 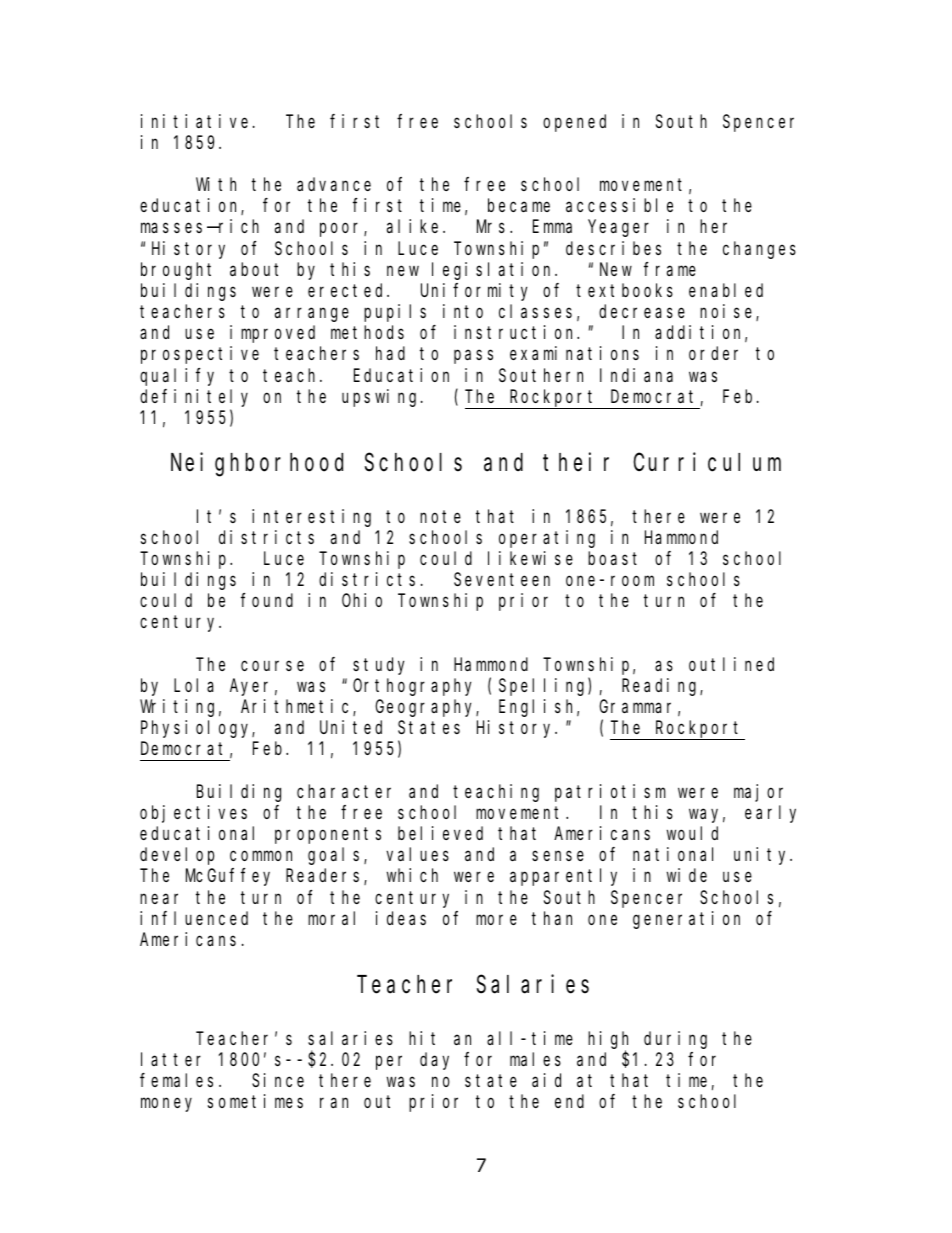 What do you see at coordinates (707, 462) in the screenshot?
I see `Curriculum` at bounding box center [707, 462].
